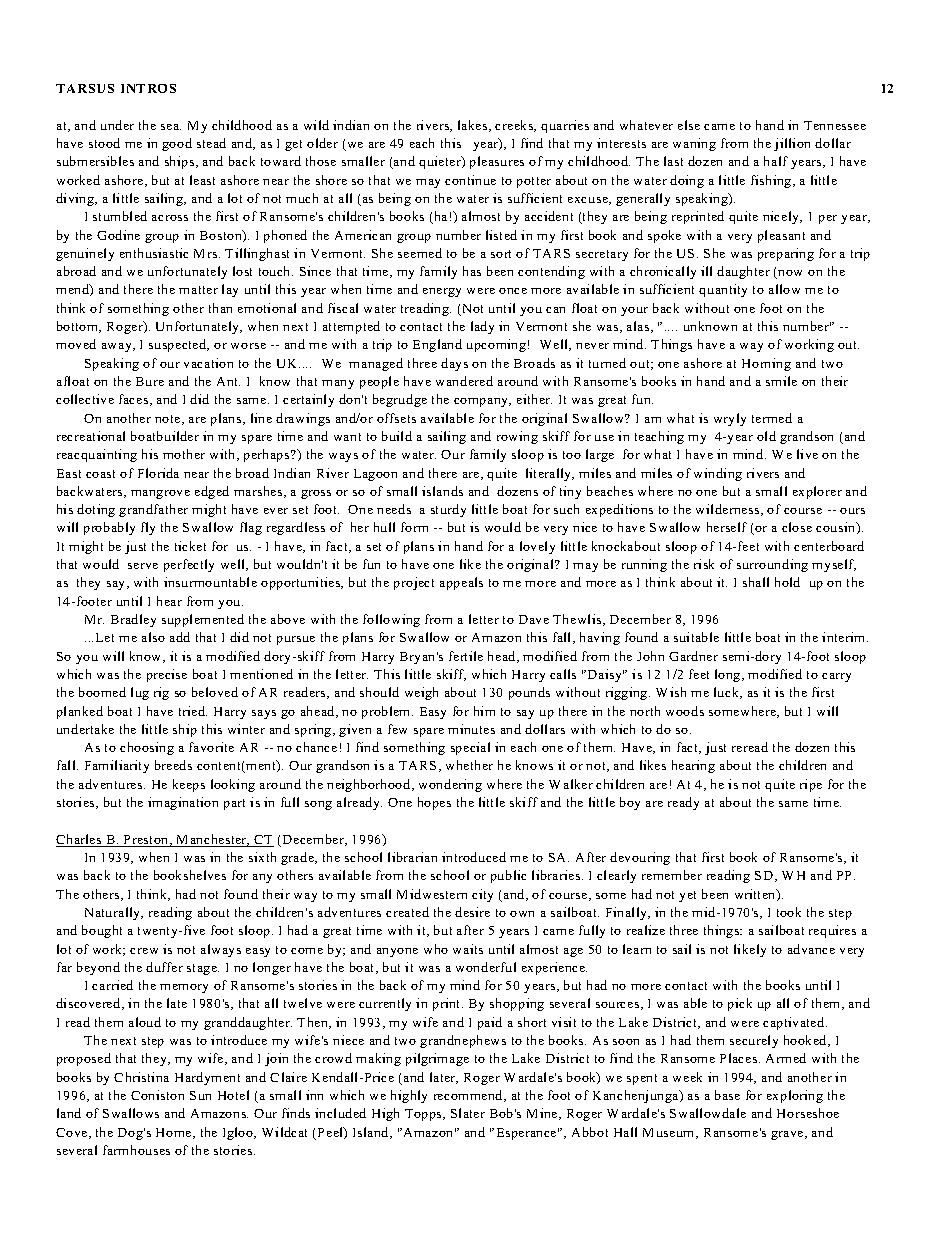 The image size is (952, 1233). Describe the element at coordinates (482, 895) in the screenshot. I see `city` at that location.
